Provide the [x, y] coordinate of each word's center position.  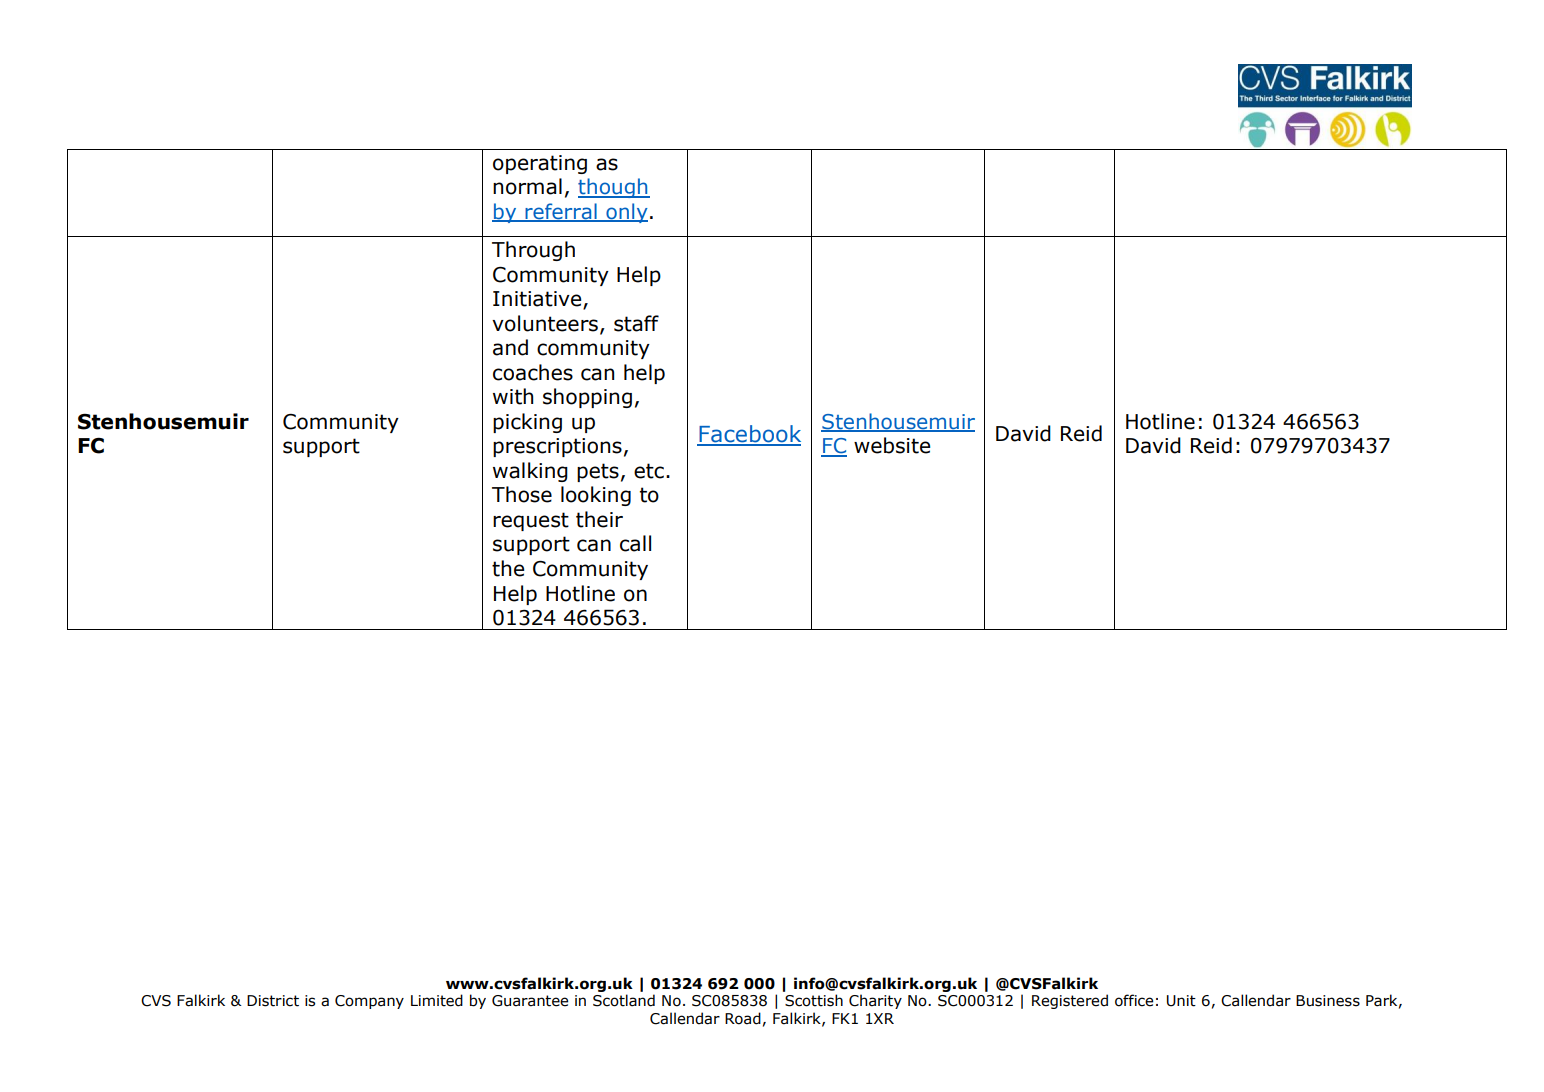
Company [369, 1002]
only [626, 213]
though [614, 188]
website [892, 445]
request [531, 521]
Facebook [749, 435]
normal [527, 186]
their [599, 519]
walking [530, 472]
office [1134, 1000]
